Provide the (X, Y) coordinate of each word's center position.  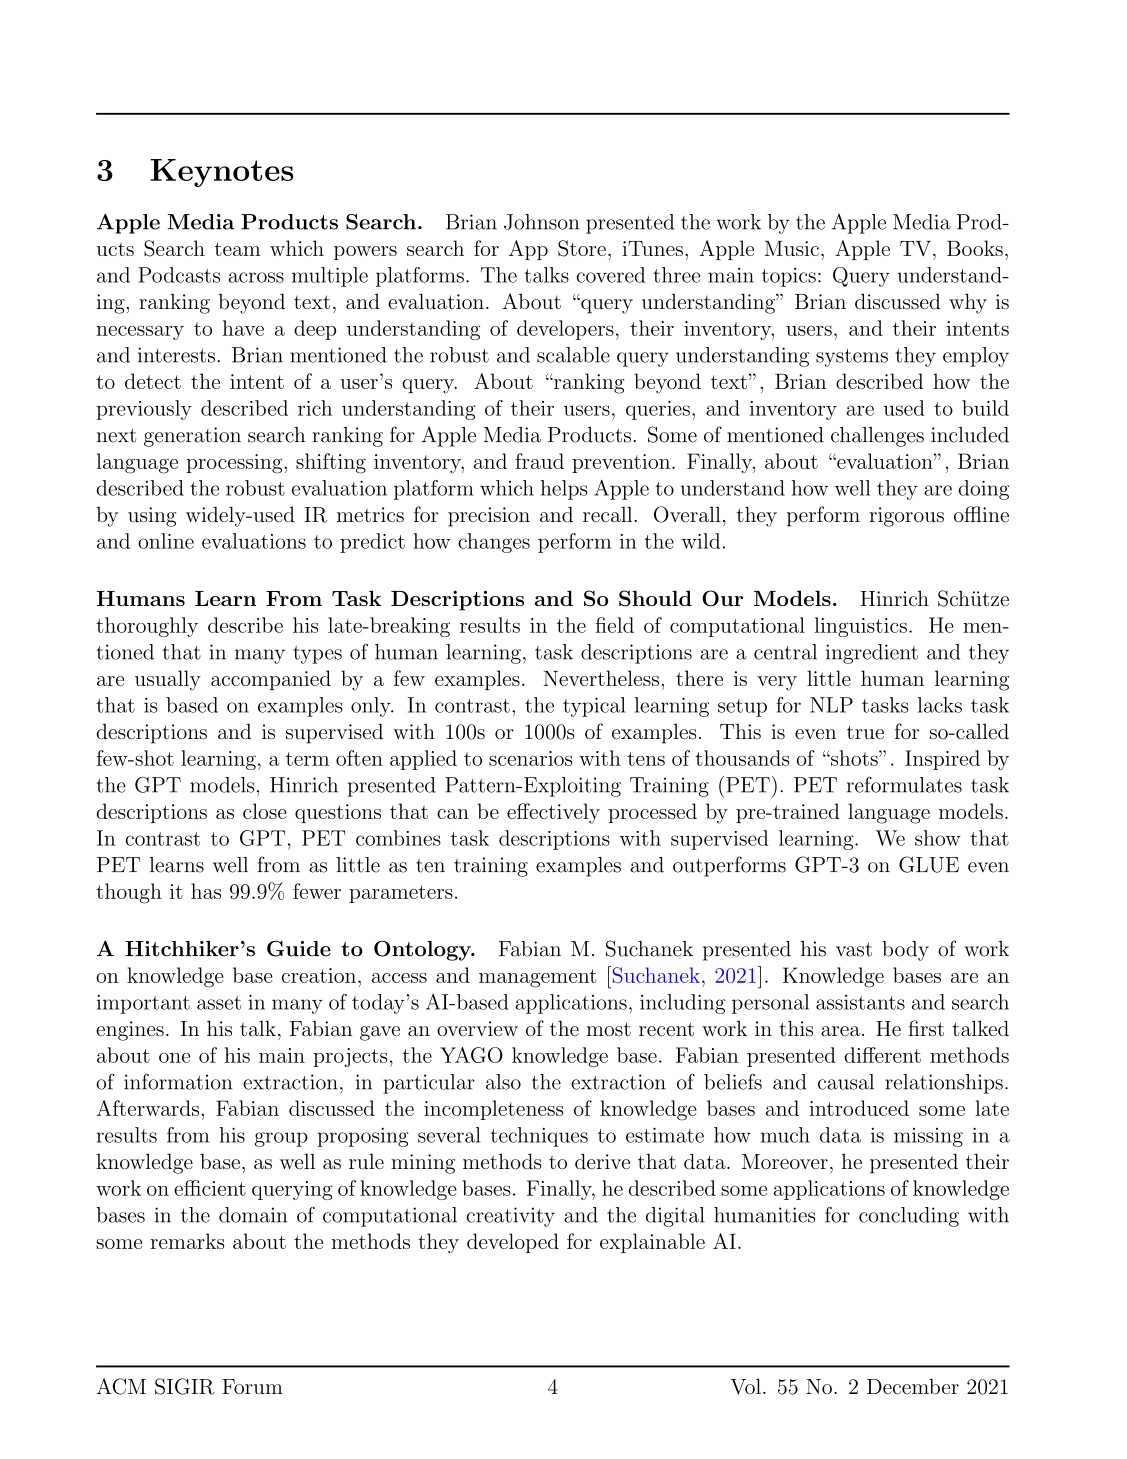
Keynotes (221, 173)
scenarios (531, 758)
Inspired (942, 760)
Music (792, 248)
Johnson (541, 222)
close (265, 811)
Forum (252, 1386)
